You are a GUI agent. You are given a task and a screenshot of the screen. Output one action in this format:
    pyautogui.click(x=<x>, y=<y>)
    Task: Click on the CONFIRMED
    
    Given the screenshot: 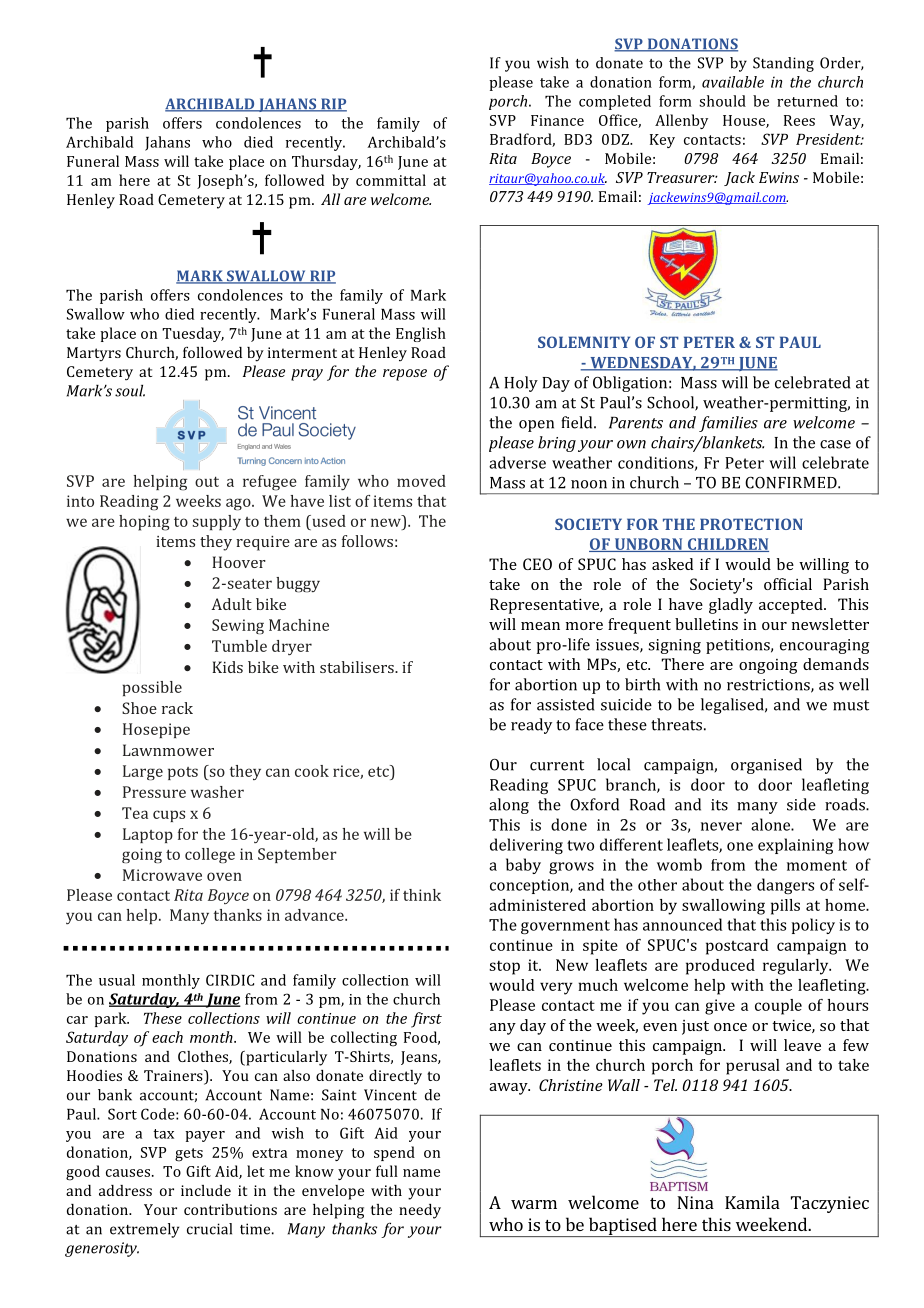 What is the action you would take?
    pyautogui.click(x=792, y=482)
